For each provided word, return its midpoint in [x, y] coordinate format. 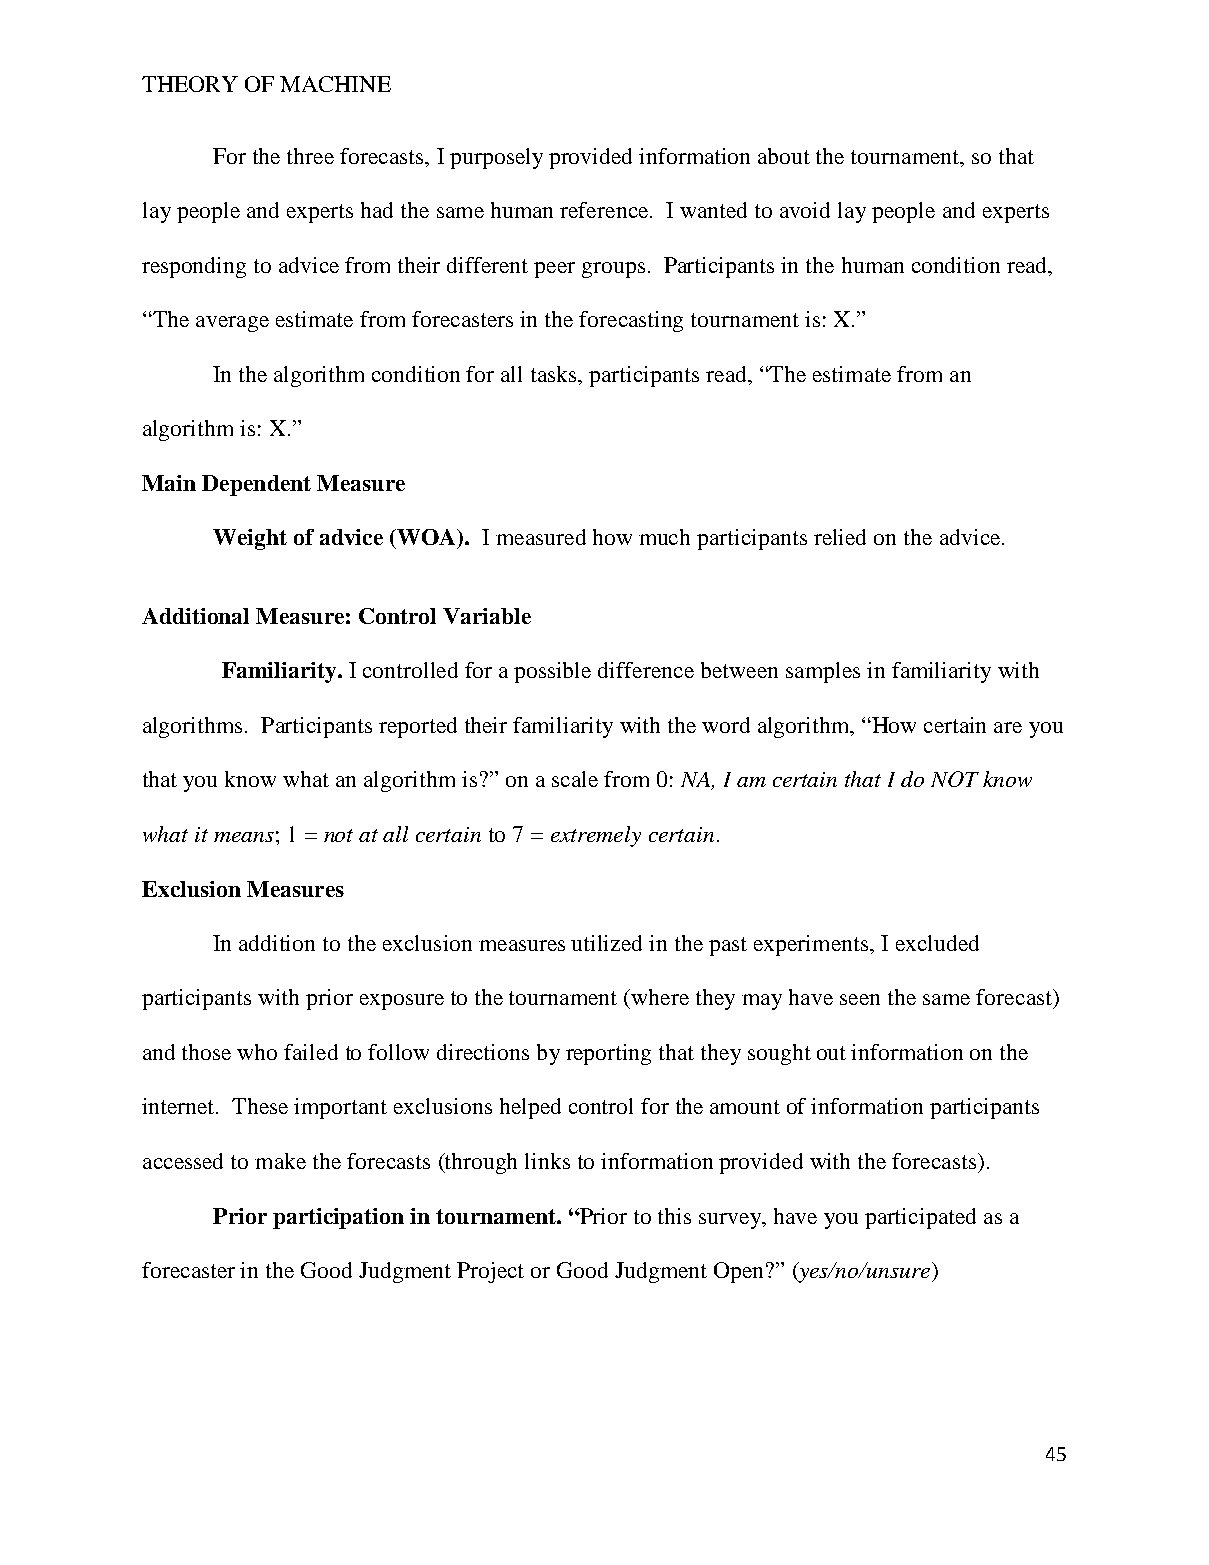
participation [338, 1218]
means [244, 837]
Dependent [256, 485]
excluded [937, 943]
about [784, 156]
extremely [596, 836]
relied [840, 537]
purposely [496, 158]
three [310, 156]
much [664, 537]
